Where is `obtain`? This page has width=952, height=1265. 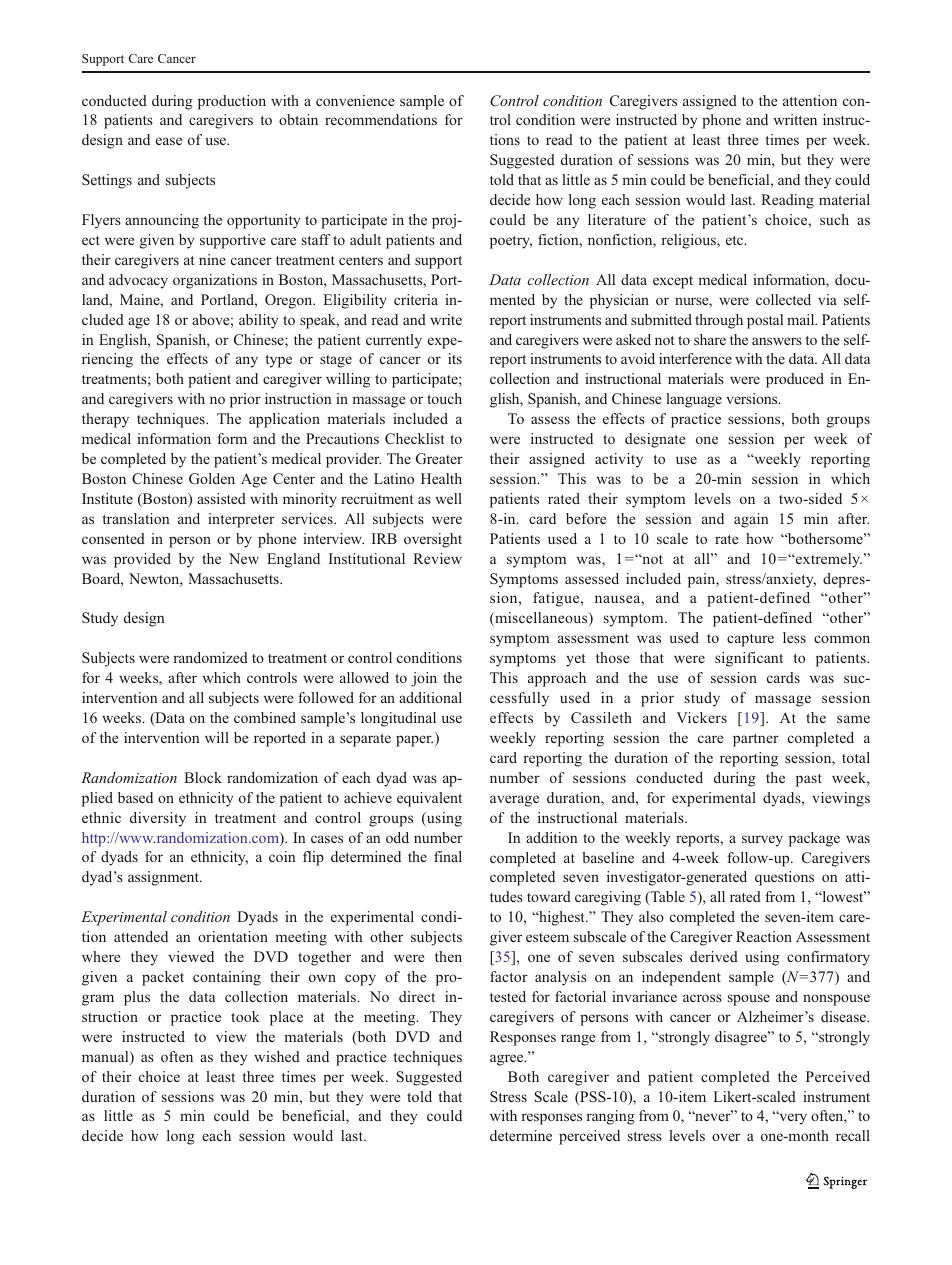
obtain is located at coordinates (298, 119).
